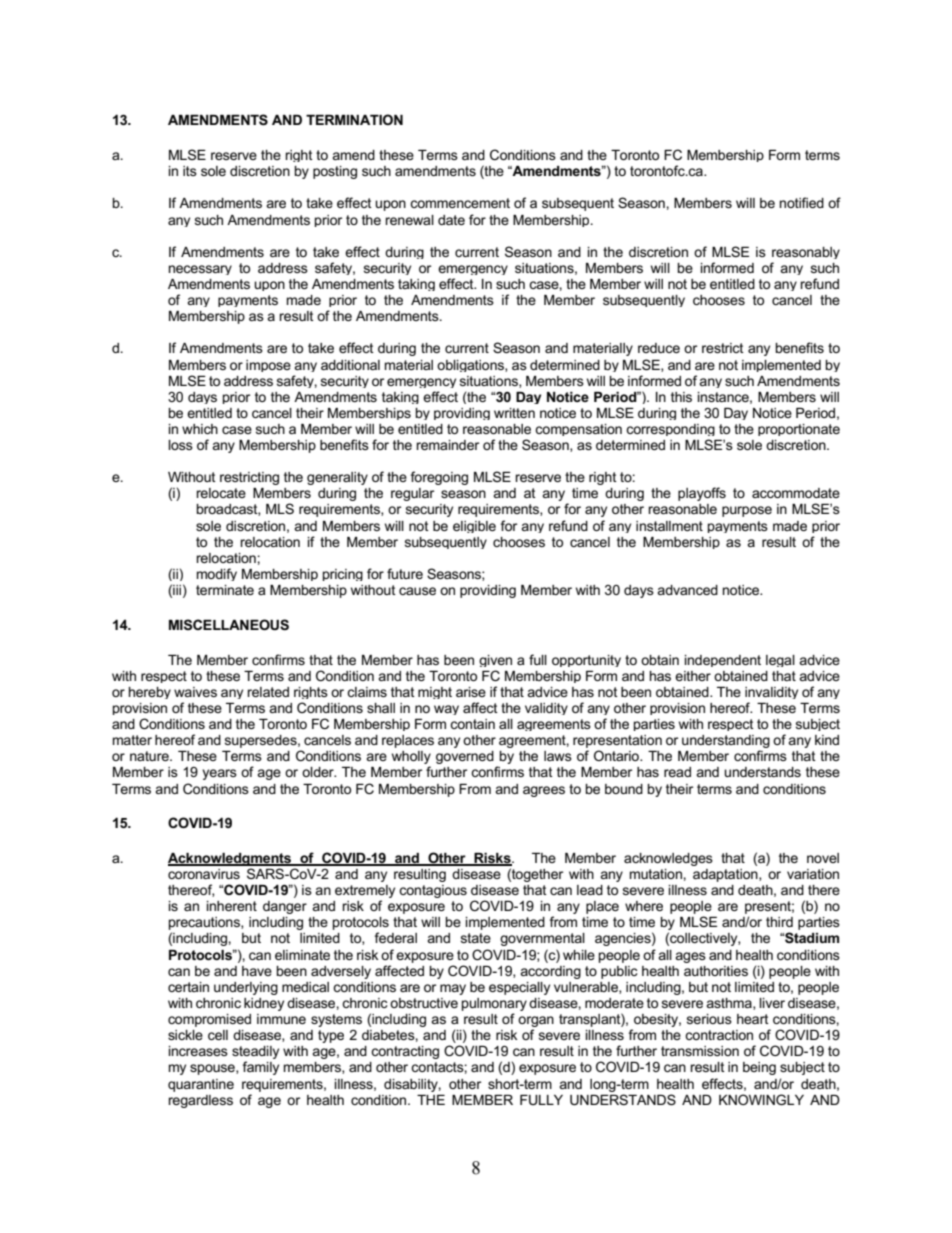  I want to click on quarantine, so click(201, 1085).
